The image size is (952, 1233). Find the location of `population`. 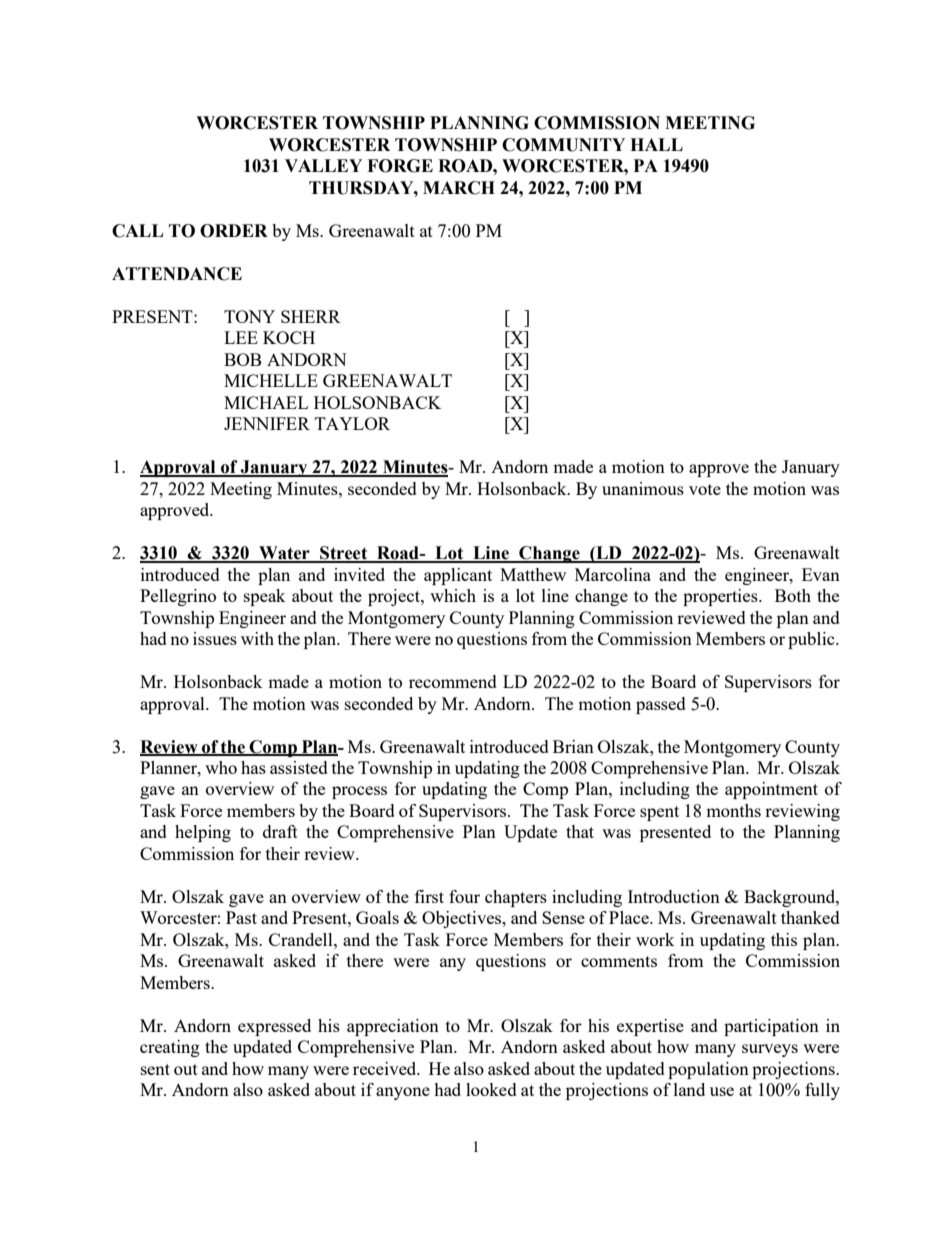

population is located at coordinates (708, 1070).
